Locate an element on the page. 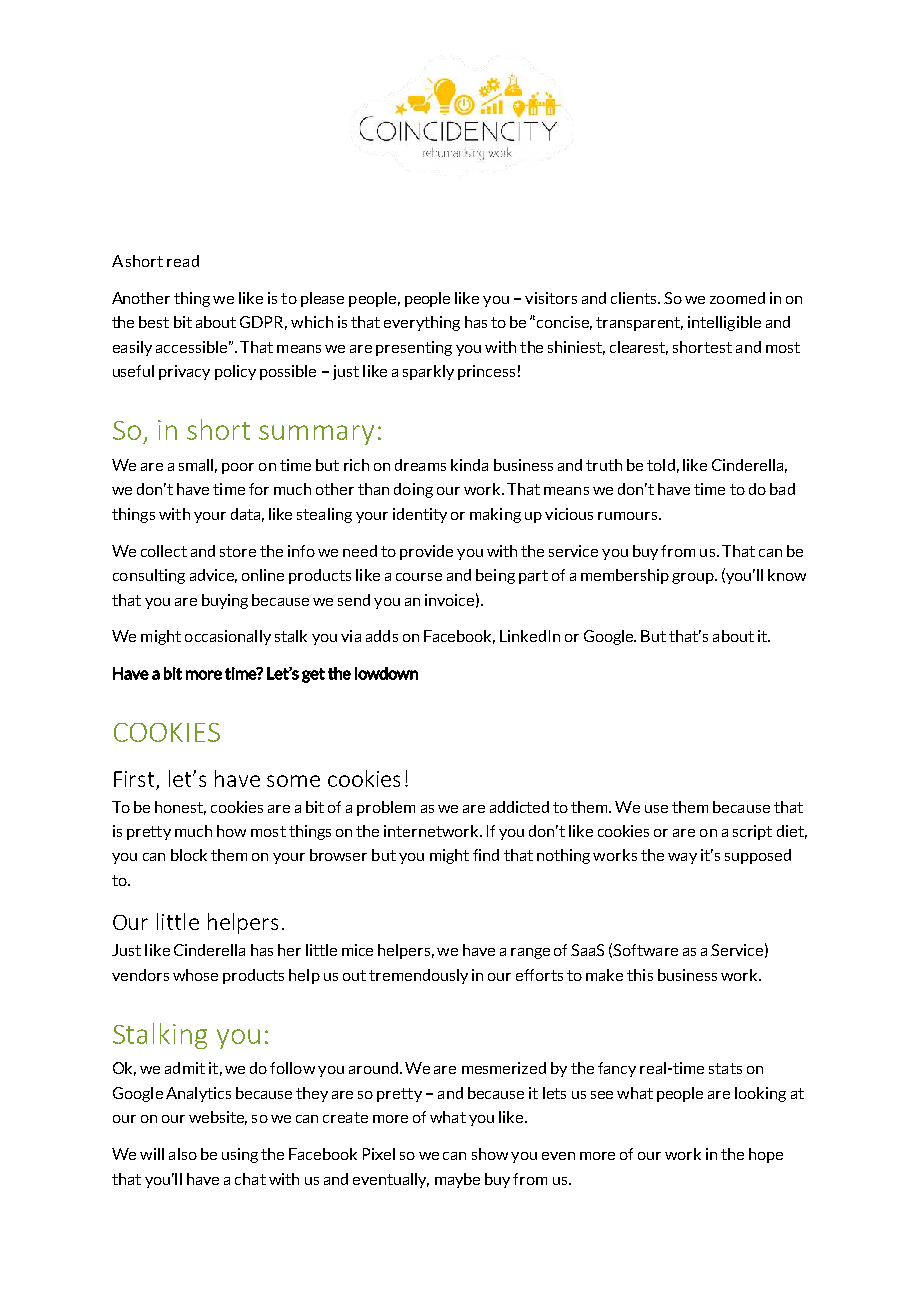 The height and width of the page is (1308, 924). find is located at coordinates (486, 855).
